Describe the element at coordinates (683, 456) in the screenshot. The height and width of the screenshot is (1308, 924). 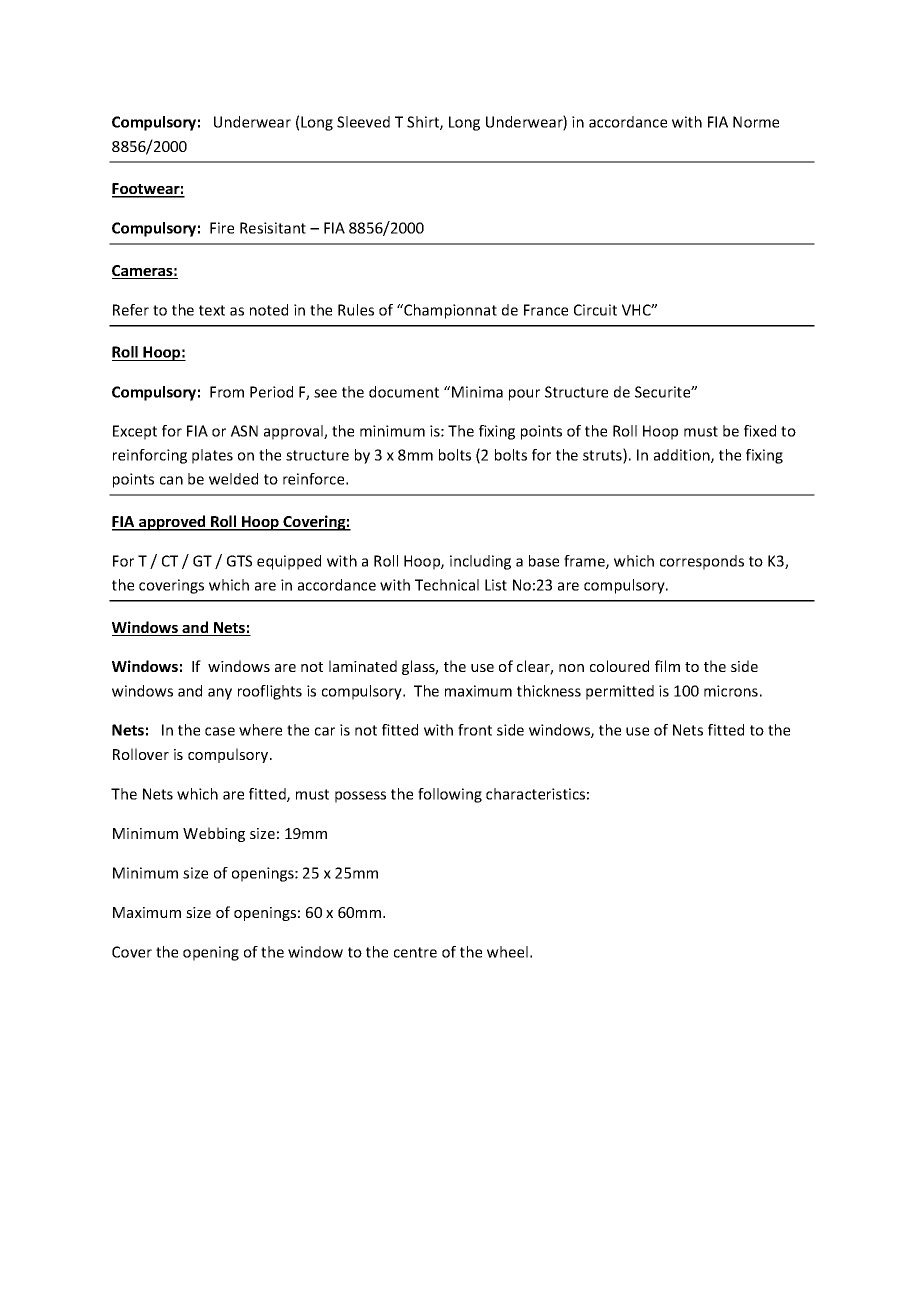
I see `addition` at that location.
